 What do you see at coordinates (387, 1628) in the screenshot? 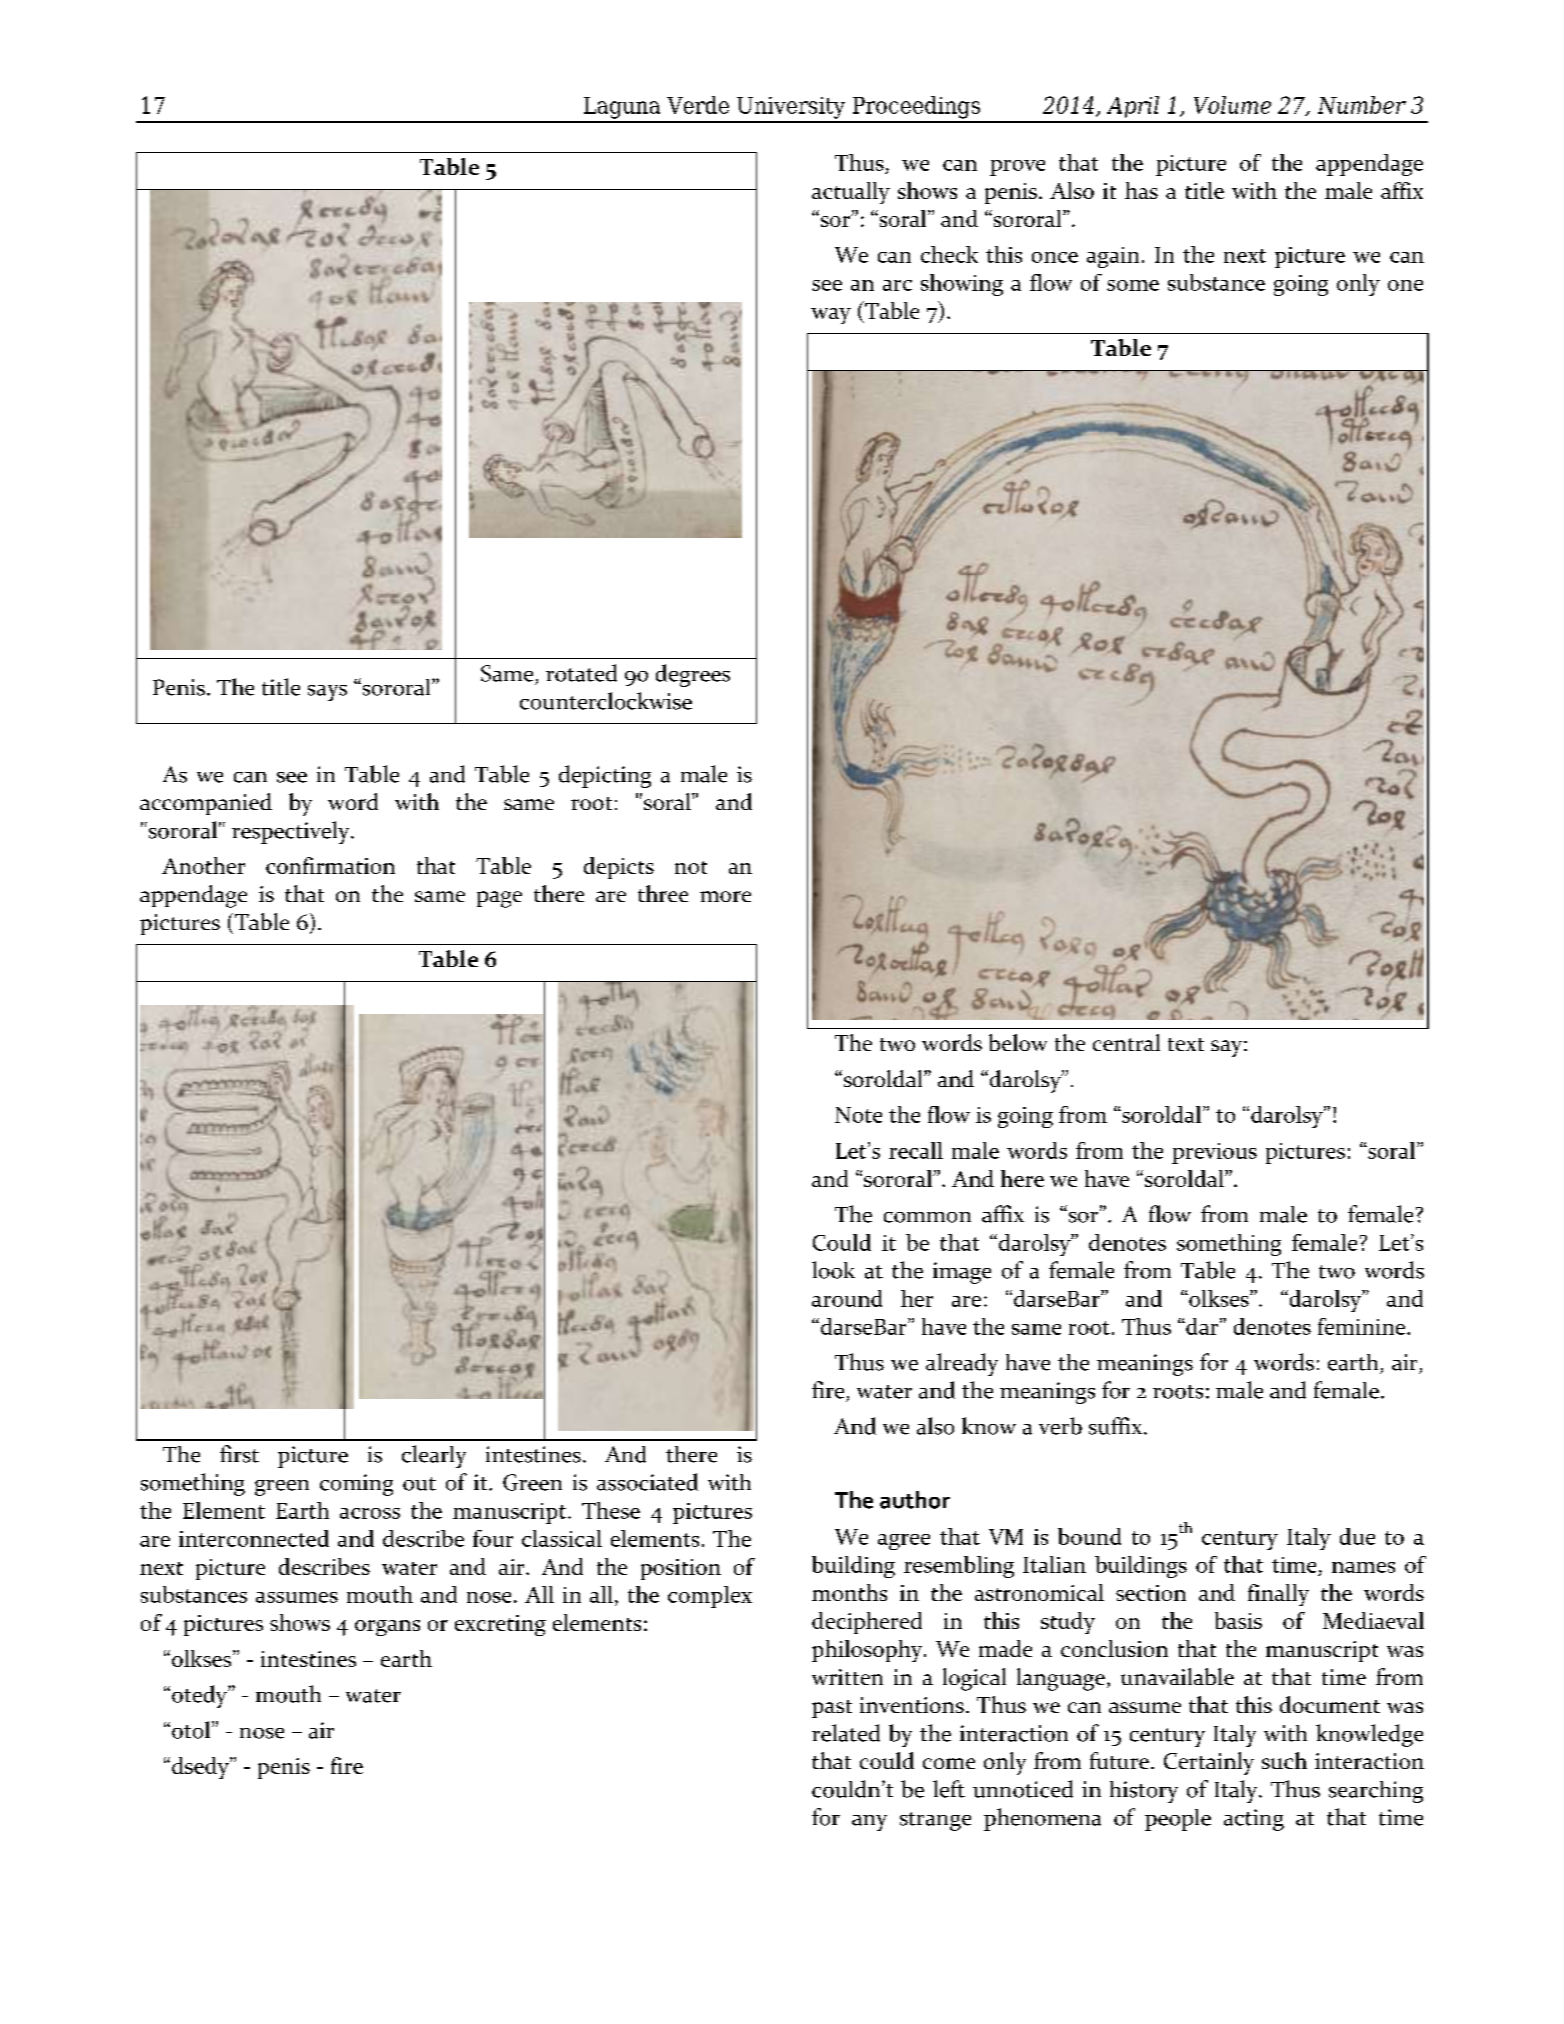
I see `organs` at bounding box center [387, 1628].
